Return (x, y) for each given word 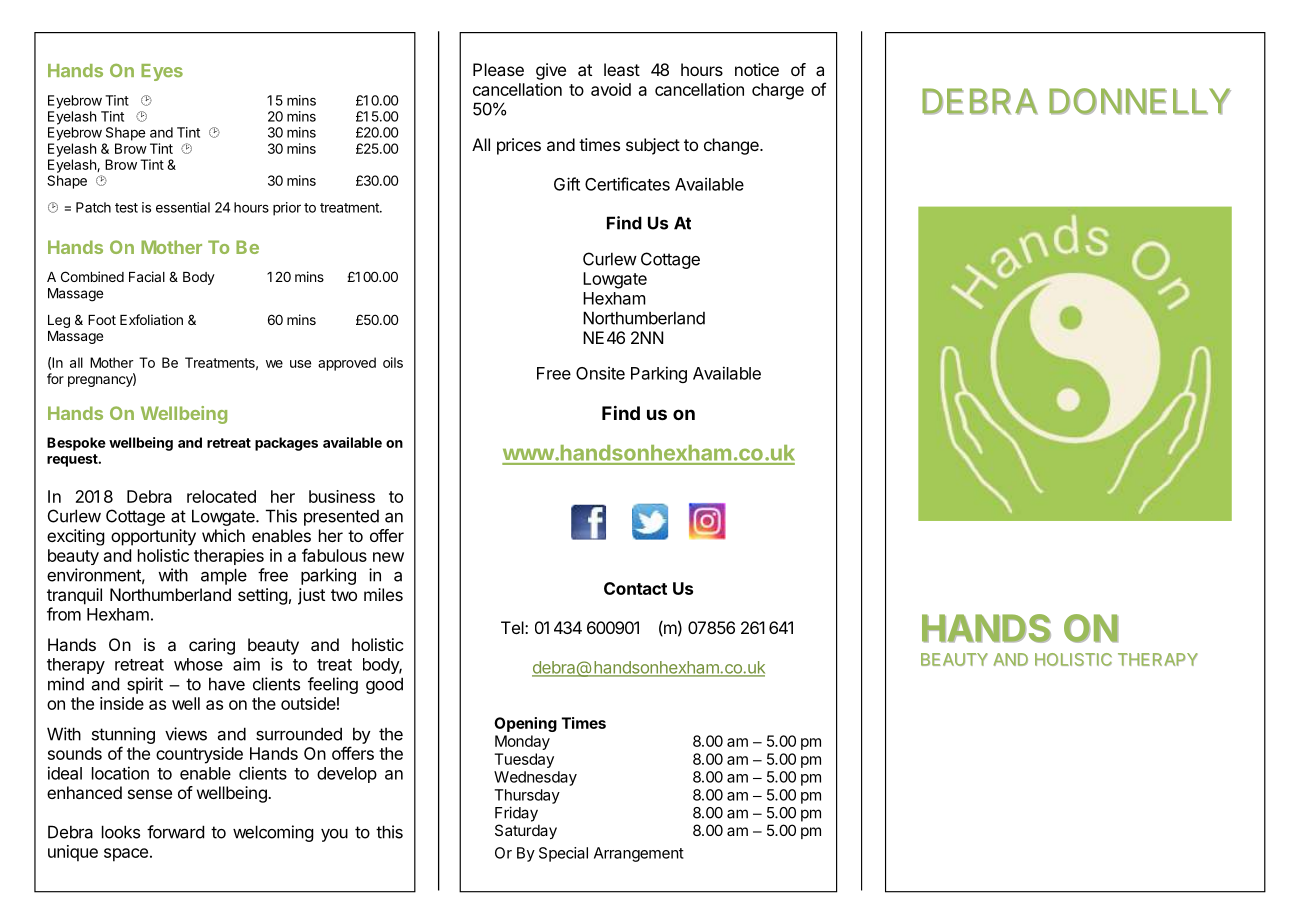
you (334, 835)
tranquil (74, 596)
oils (393, 362)
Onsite (600, 373)
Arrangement (639, 854)
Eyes (162, 72)
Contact (635, 588)
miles (383, 594)
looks (121, 832)
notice (757, 69)
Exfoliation (151, 319)
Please (498, 69)
